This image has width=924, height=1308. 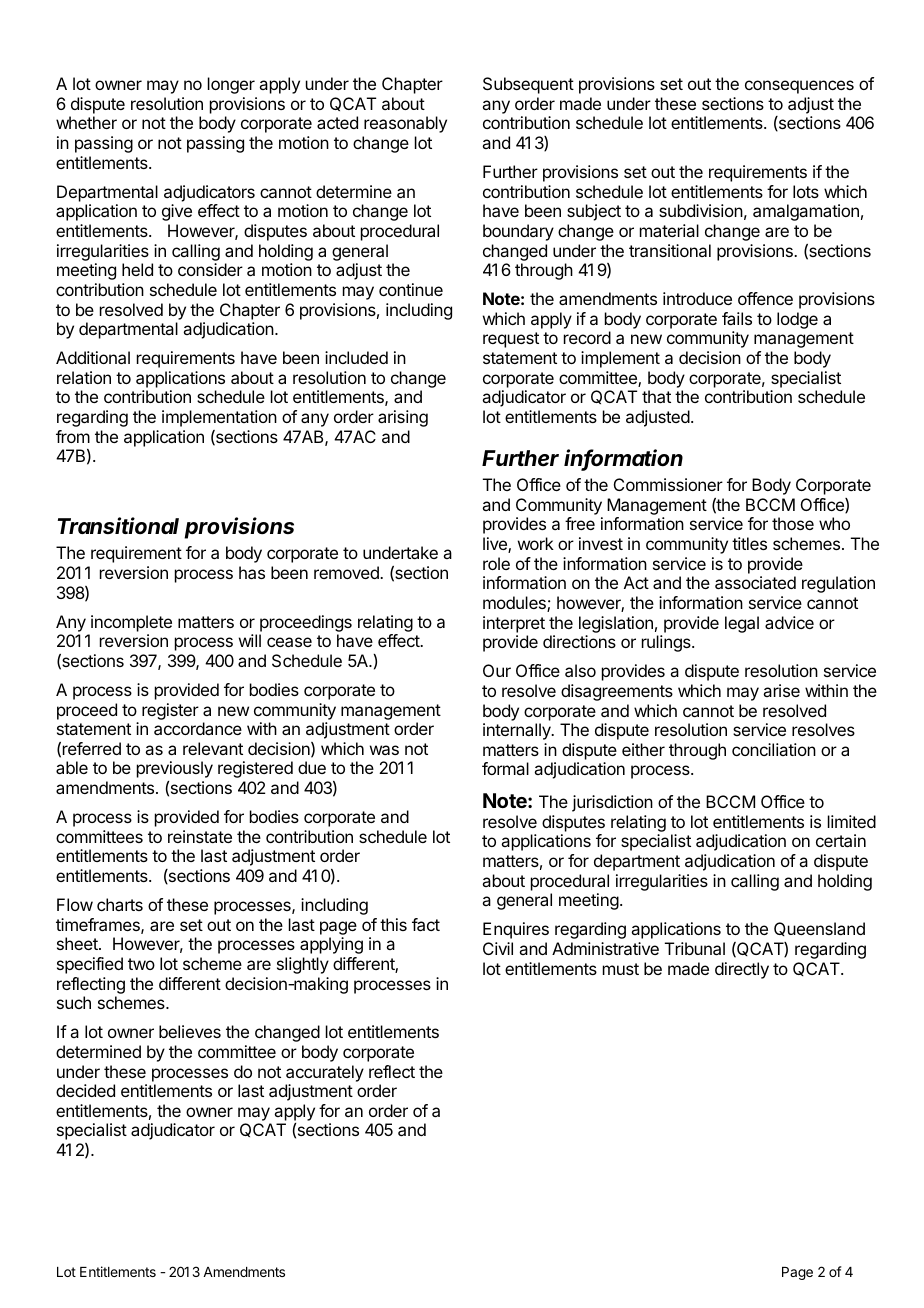 What do you see at coordinates (656, 396) in the image?
I see `that` at bounding box center [656, 396].
